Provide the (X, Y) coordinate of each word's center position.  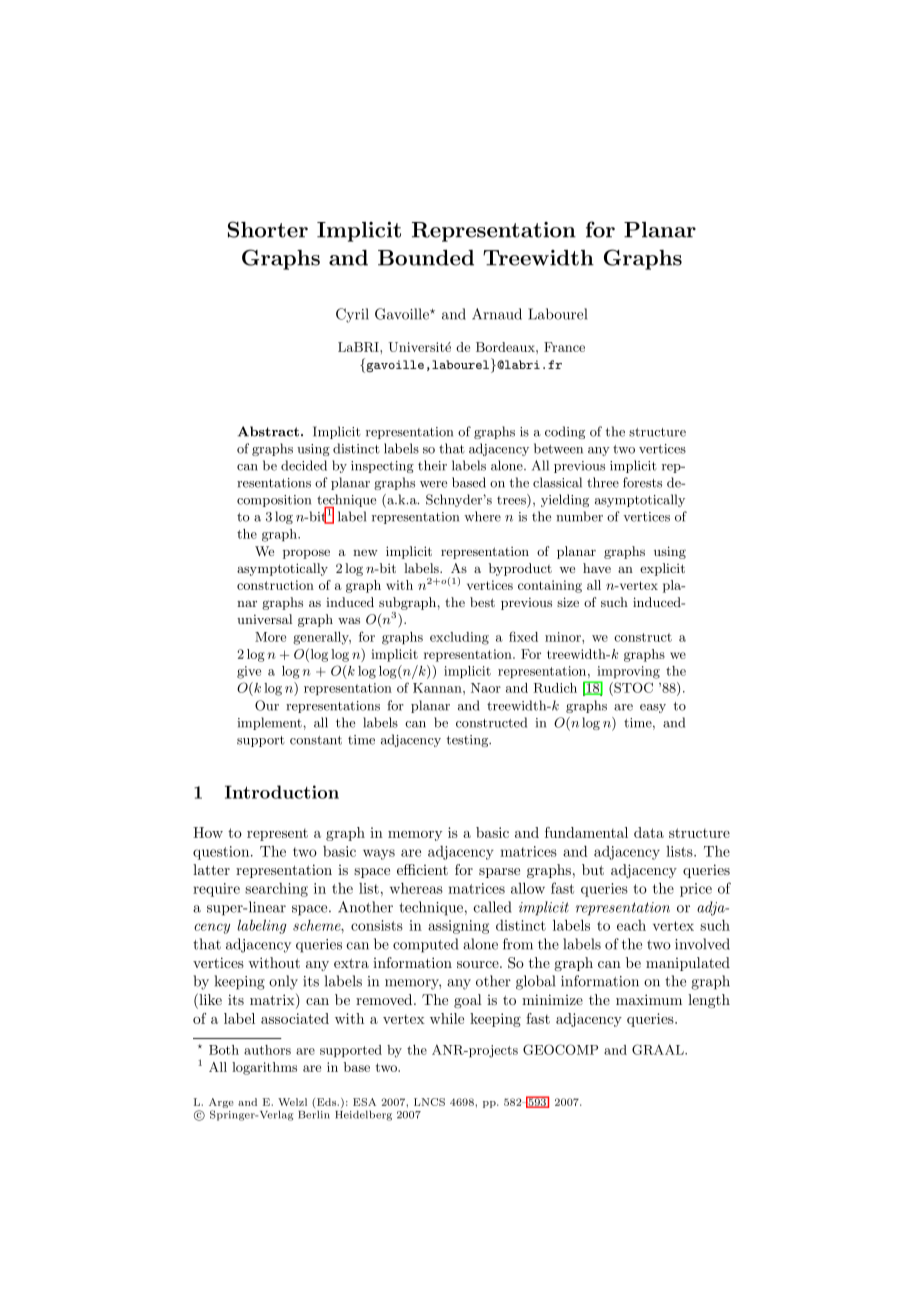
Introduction (282, 792)
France (564, 347)
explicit (662, 569)
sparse (499, 873)
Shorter (268, 229)
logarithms (264, 1068)
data (649, 832)
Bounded (426, 258)
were (433, 484)
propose (306, 554)
